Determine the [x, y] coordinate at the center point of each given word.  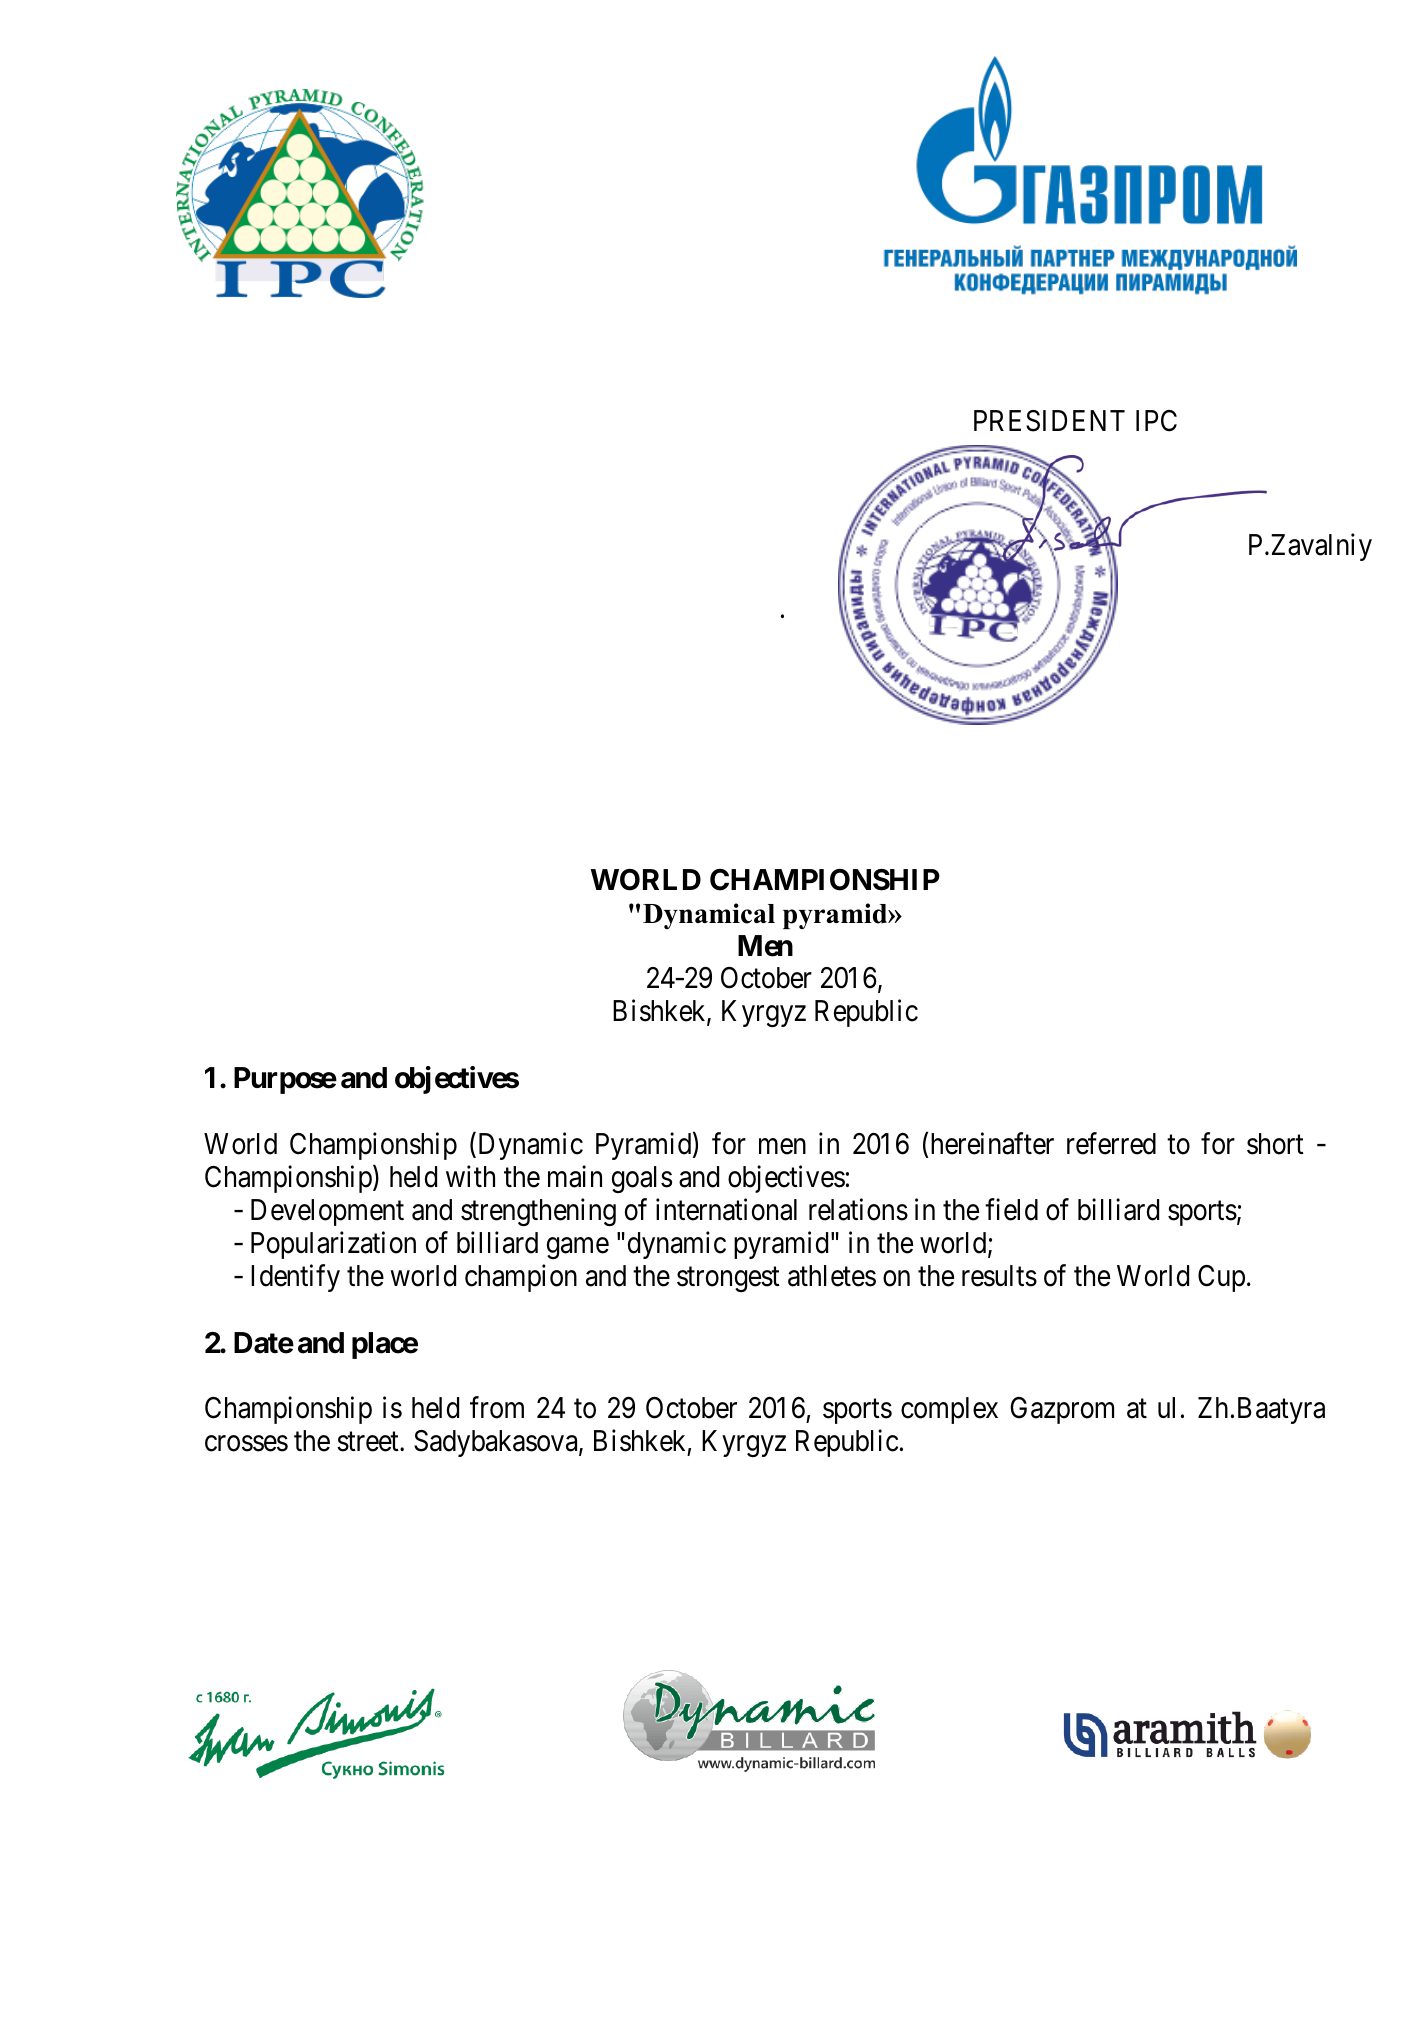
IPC [1156, 421]
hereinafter [992, 1143]
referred [1111, 1143]
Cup [1221, 1278]
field [1011, 1209]
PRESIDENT [1049, 421]
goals [642, 1179]
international [726, 1209]
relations [858, 1209]
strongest [728, 1279]
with [470, 1176]
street [369, 1442]
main [575, 1176]
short [1275, 1144]
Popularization [333, 1245]
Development [327, 1212]
